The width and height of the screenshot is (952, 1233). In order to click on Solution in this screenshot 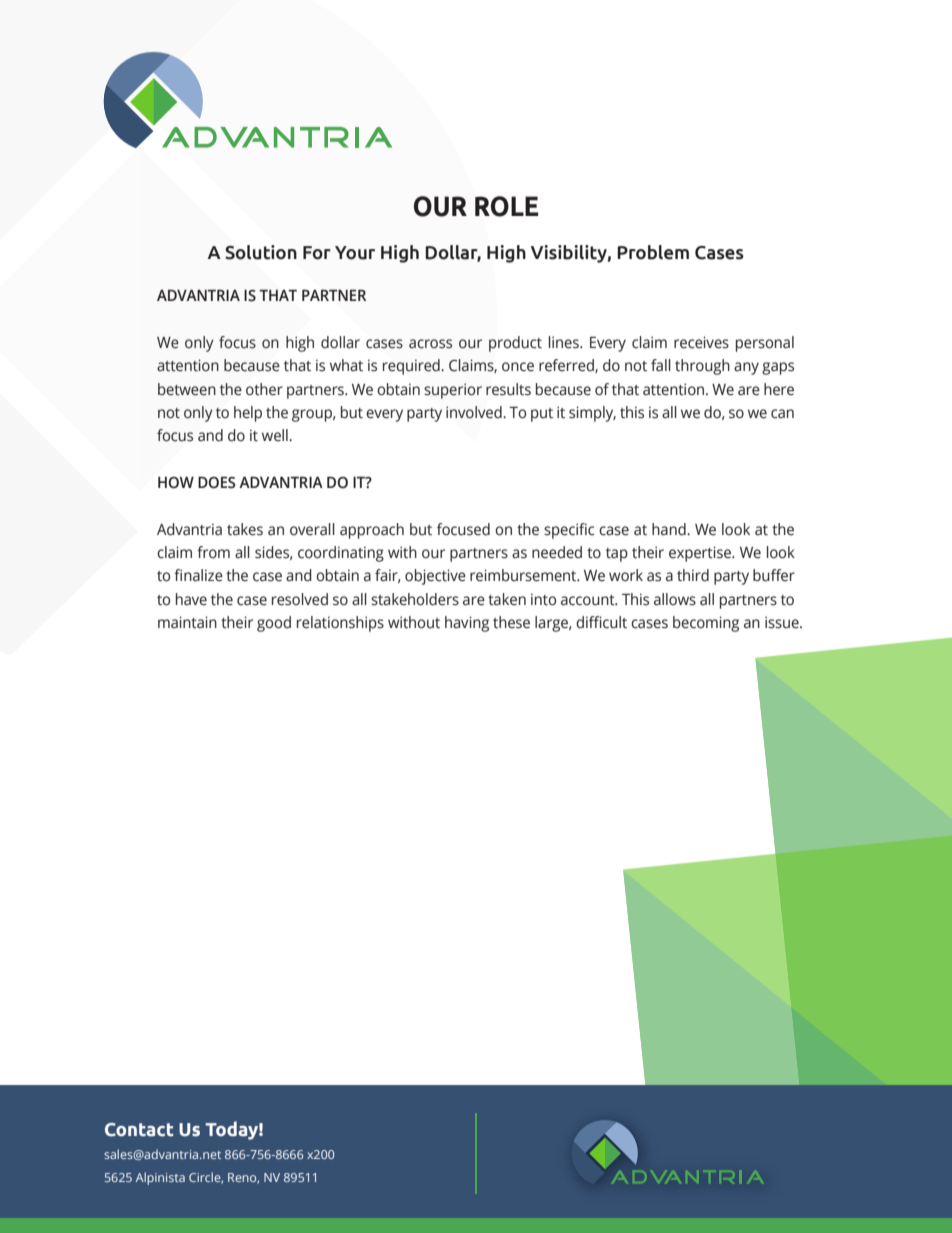, I will do `click(261, 252)`.
